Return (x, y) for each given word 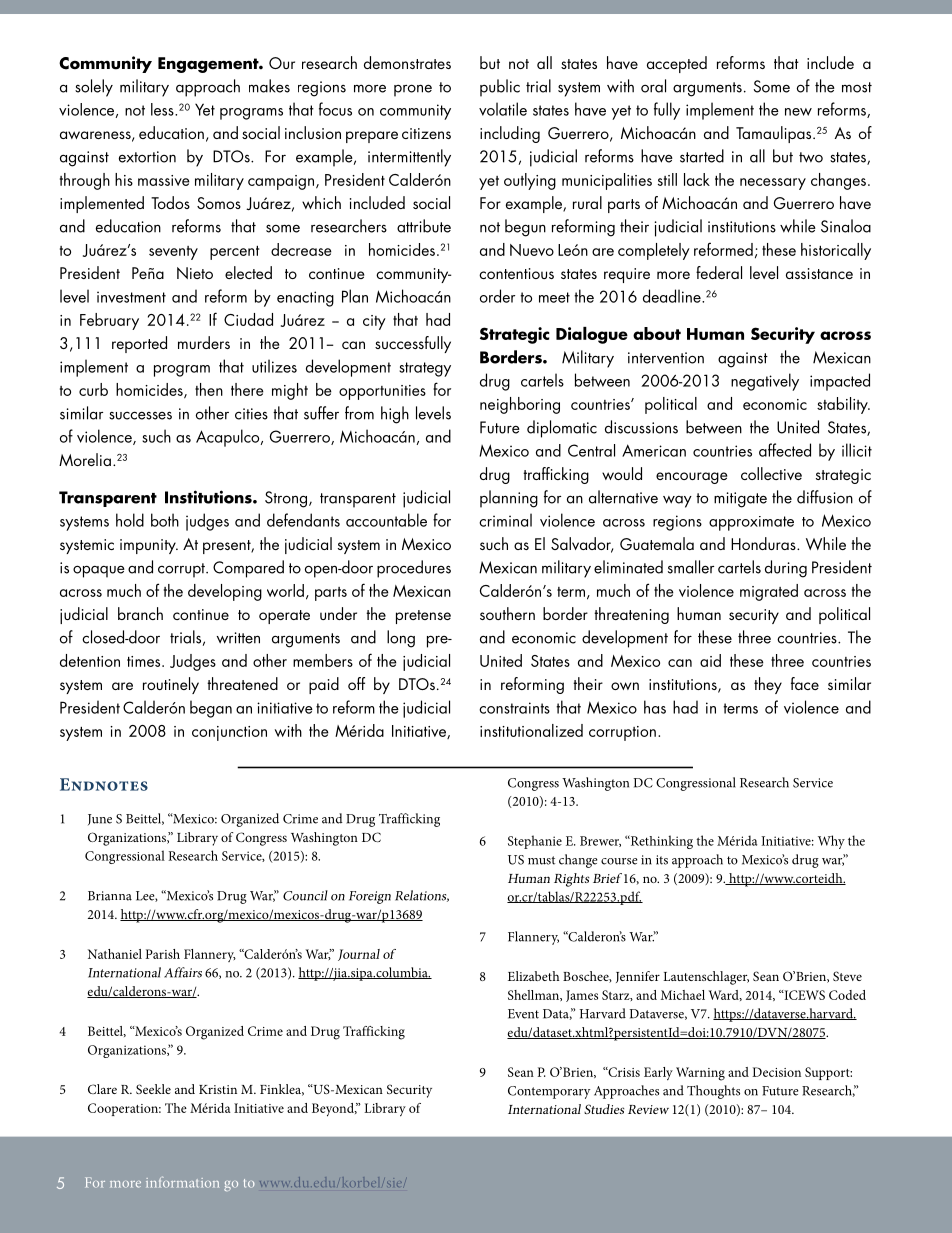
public (500, 88)
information (182, 1182)
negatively (765, 382)
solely (94, 88)
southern (507, 613)
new (798, 112)
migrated (769, 592)
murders (204, 342)
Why (831, 842)
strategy (425, 369)
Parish (163, 954)
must (541, 860)
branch (140, 613)
